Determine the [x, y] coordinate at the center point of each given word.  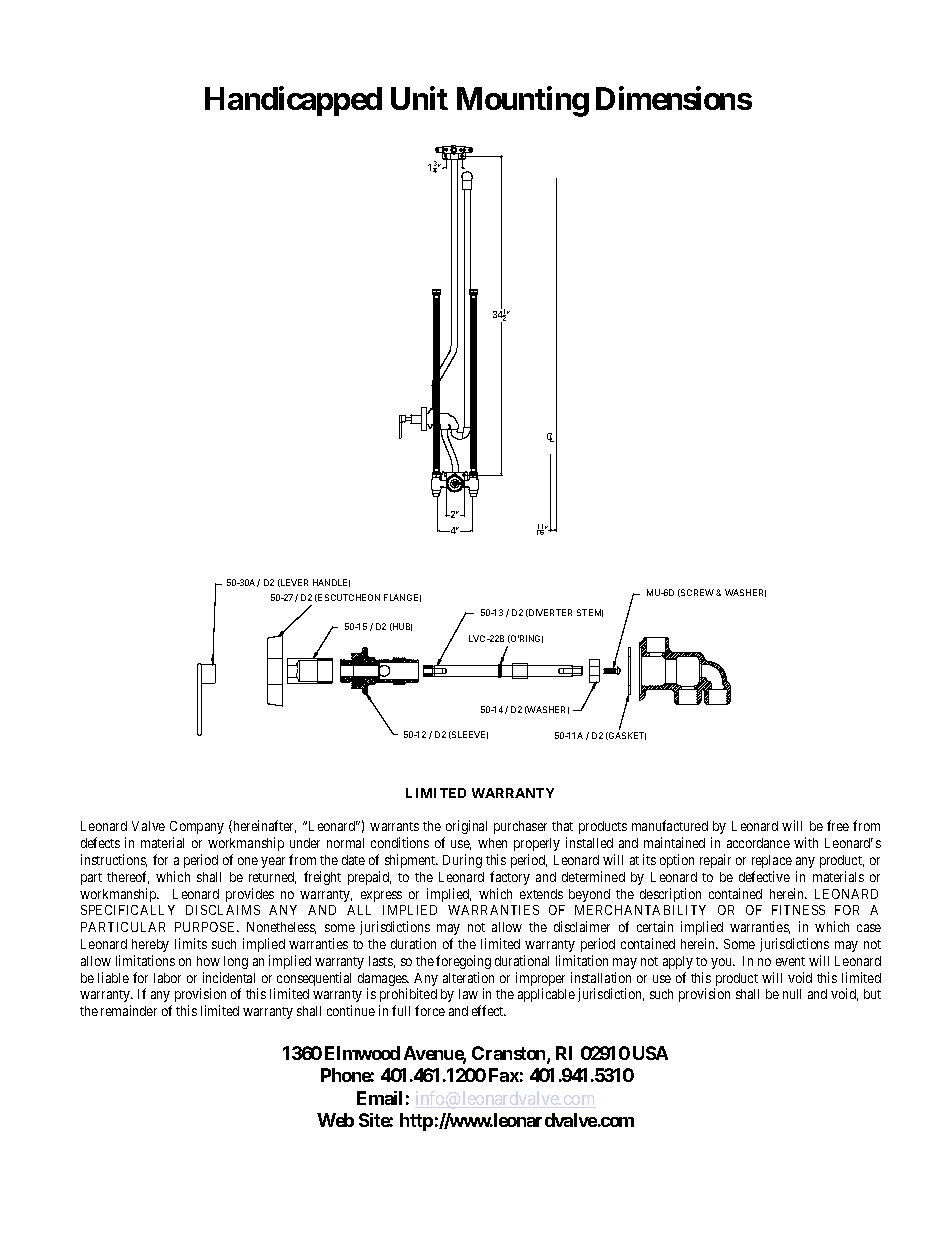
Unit [419, 98]
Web [335, 1120]
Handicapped [293, 101]
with [806, 842]
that [562, 826]
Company [197, 827]
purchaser [520, 827]
